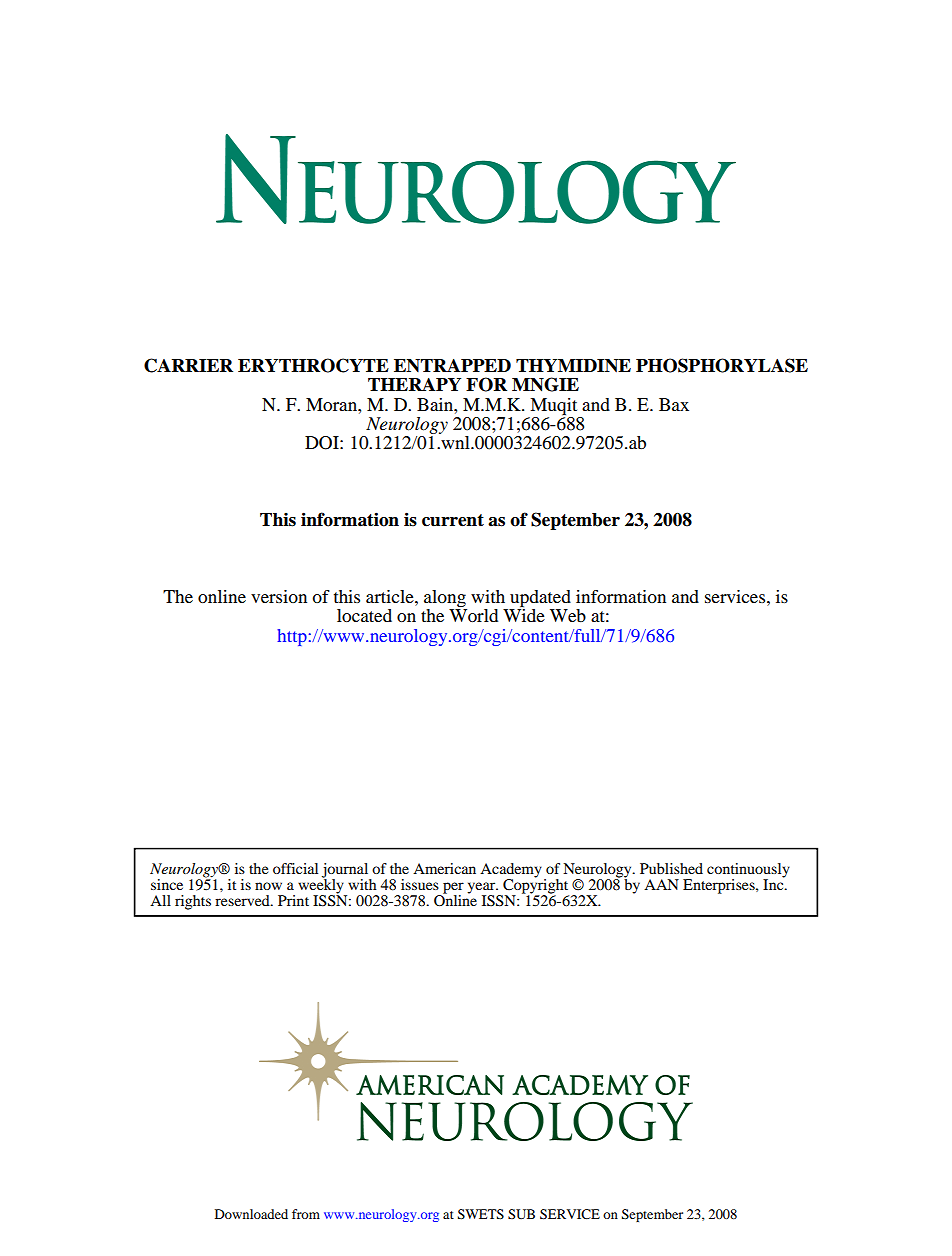 Image resolution: width=952 pixels, height=1256 pixels. Describe the element at coordinates (671, 868) in the screenshot. I see `Published` at that location.
